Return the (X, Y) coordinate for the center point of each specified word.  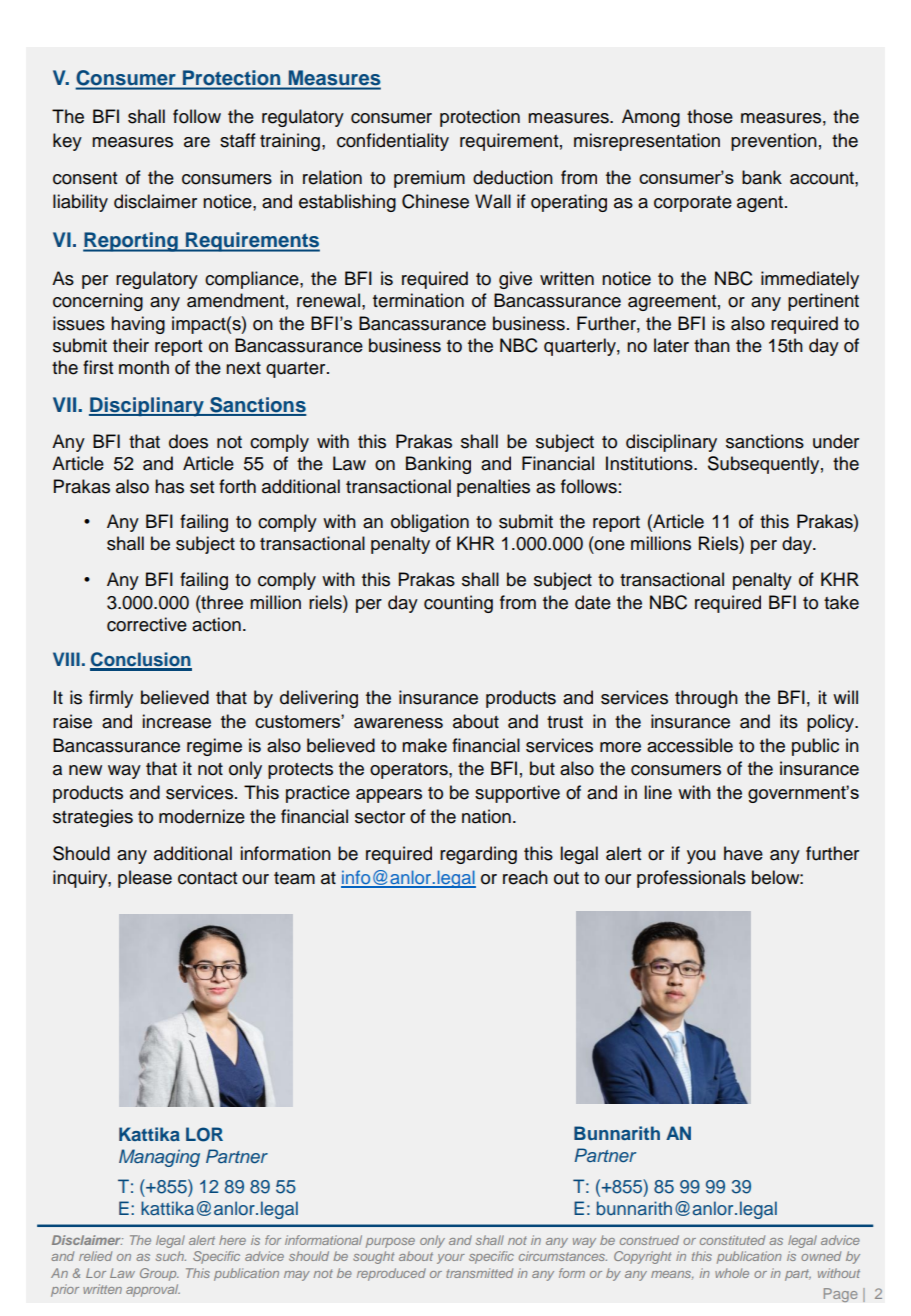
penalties (493, 488)
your (451, 1259)
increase (177, 721)
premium (429, 179)
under (836, 441)
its (789, 721)
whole (732, 1273)
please (145, 879)
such (171, 1256)
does (188, 441)
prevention (774, 142)
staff (238, 140)
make (424, 745)
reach (525, 877)
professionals (691, 879)
